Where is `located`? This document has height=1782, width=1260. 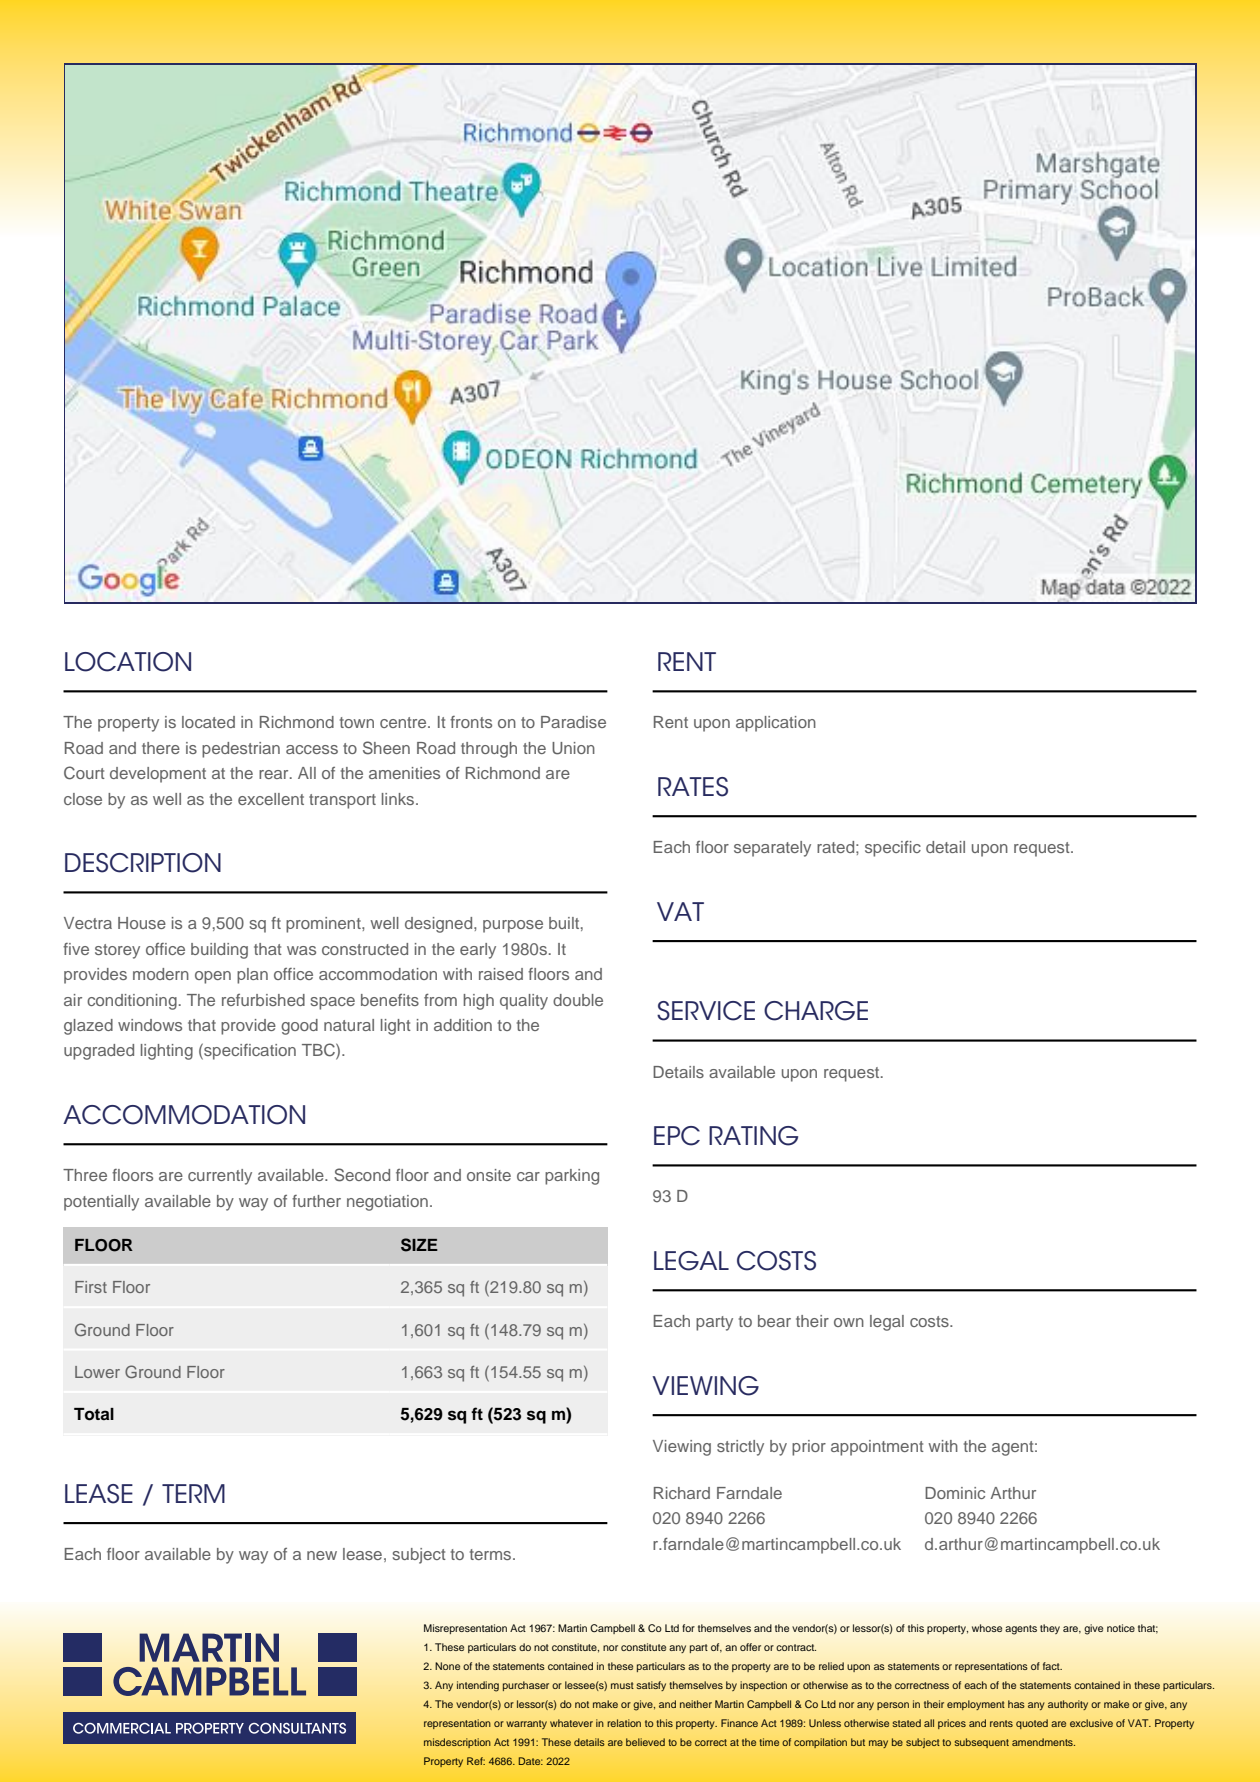
located is located at coordinates (208, 722).
